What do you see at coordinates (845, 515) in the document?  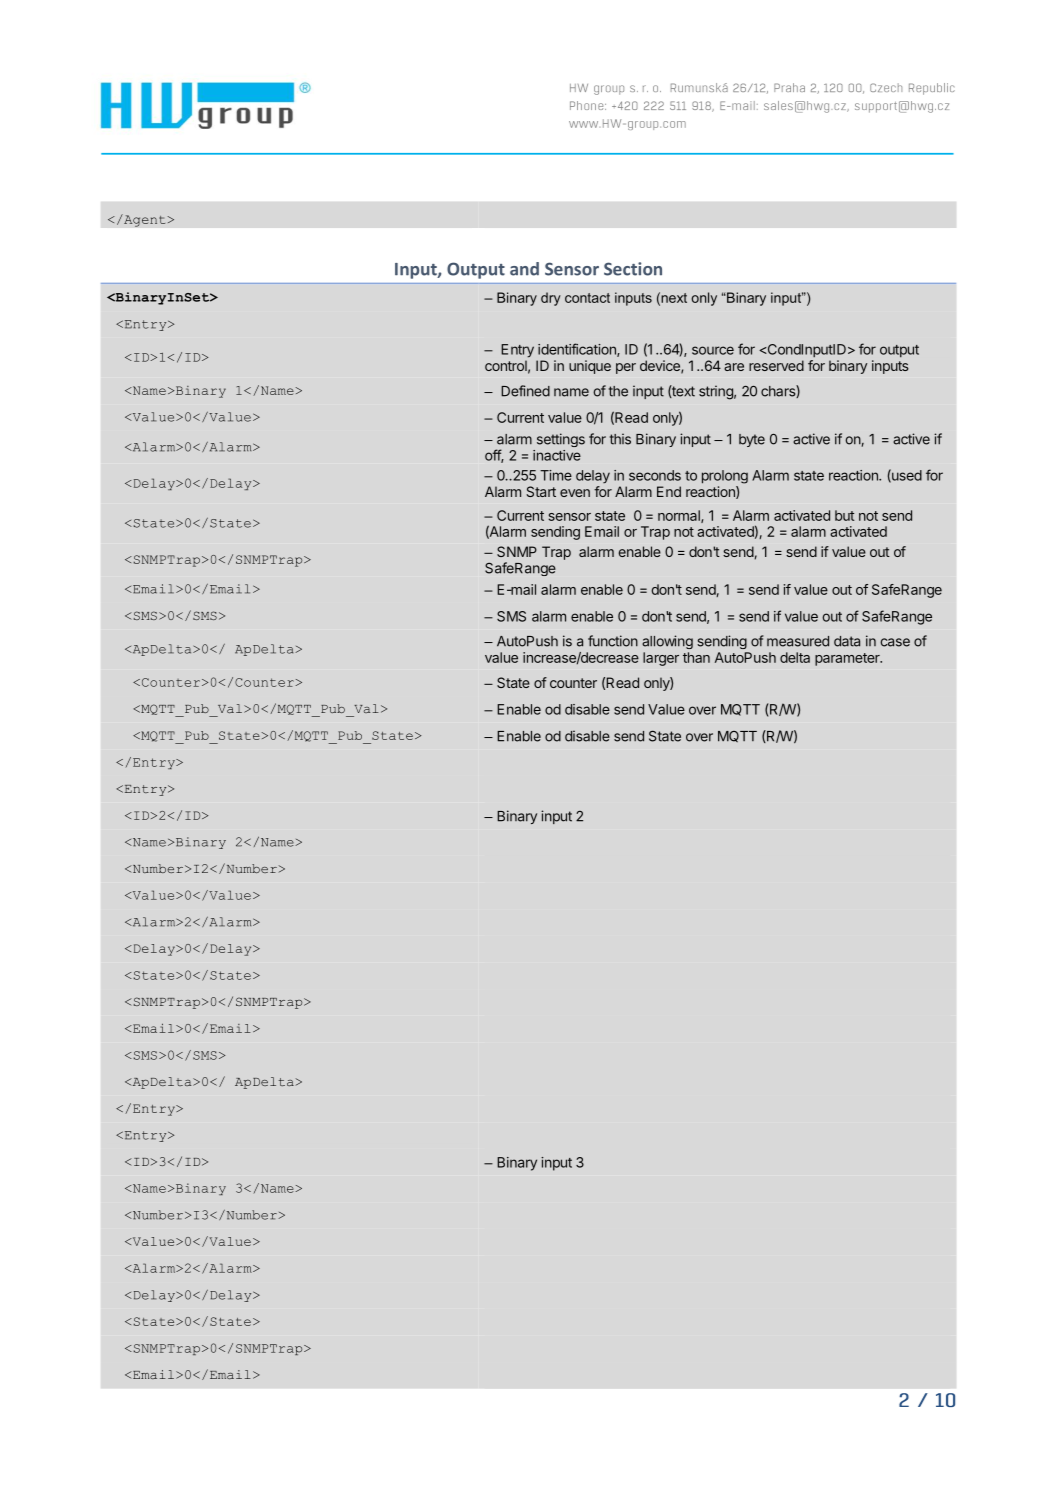 I see `but` at bounding box center [845, 515].
